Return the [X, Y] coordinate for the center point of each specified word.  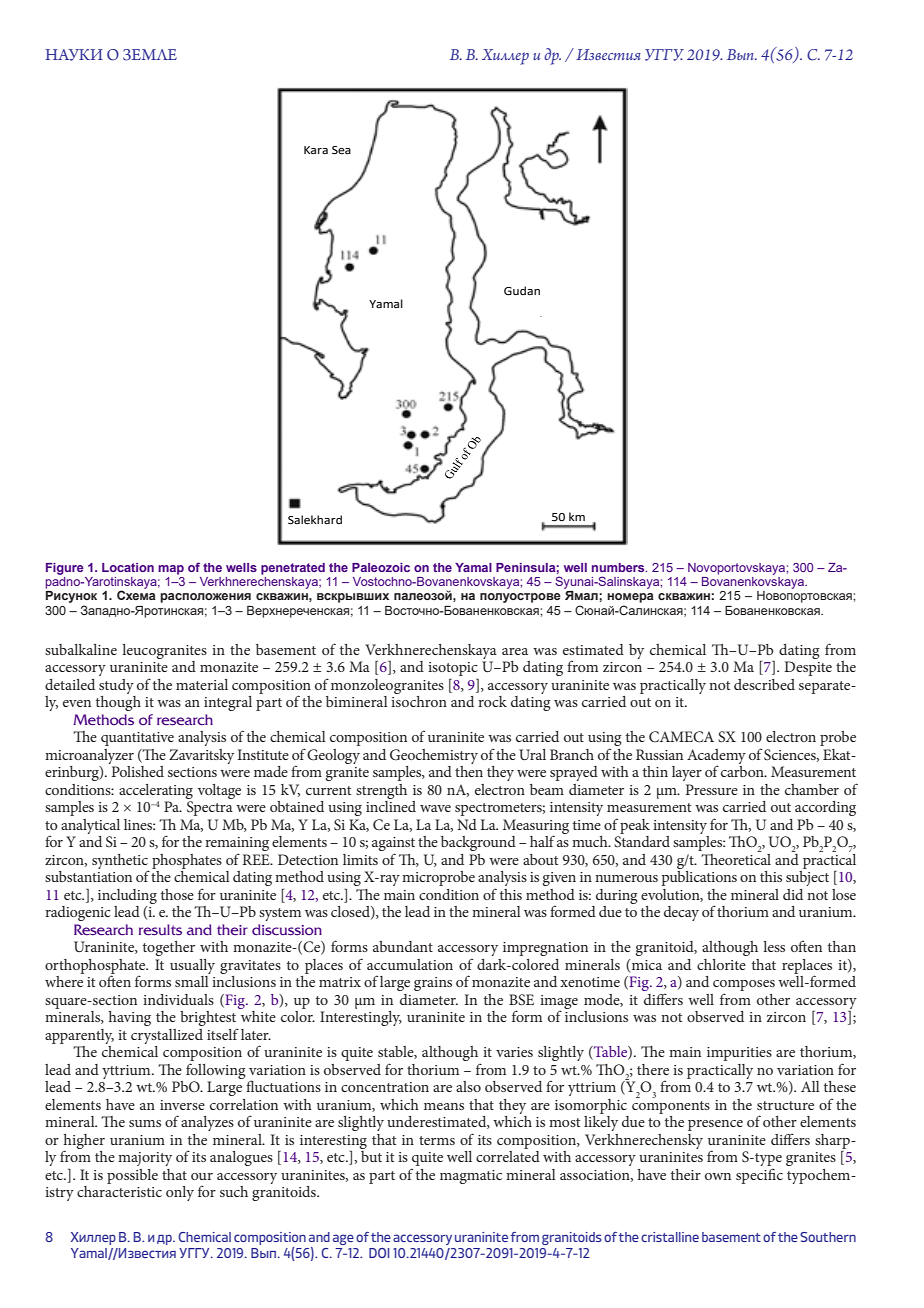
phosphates [187, 861]
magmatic [471, 1177]
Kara [316, 150]
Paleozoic [381, 567]
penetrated [293, 569]
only [180, 1193]
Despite [808, 668]
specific [759, 1176]
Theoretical [736, 858]
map [171, 570]
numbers [619, 567]
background [478, 843]
